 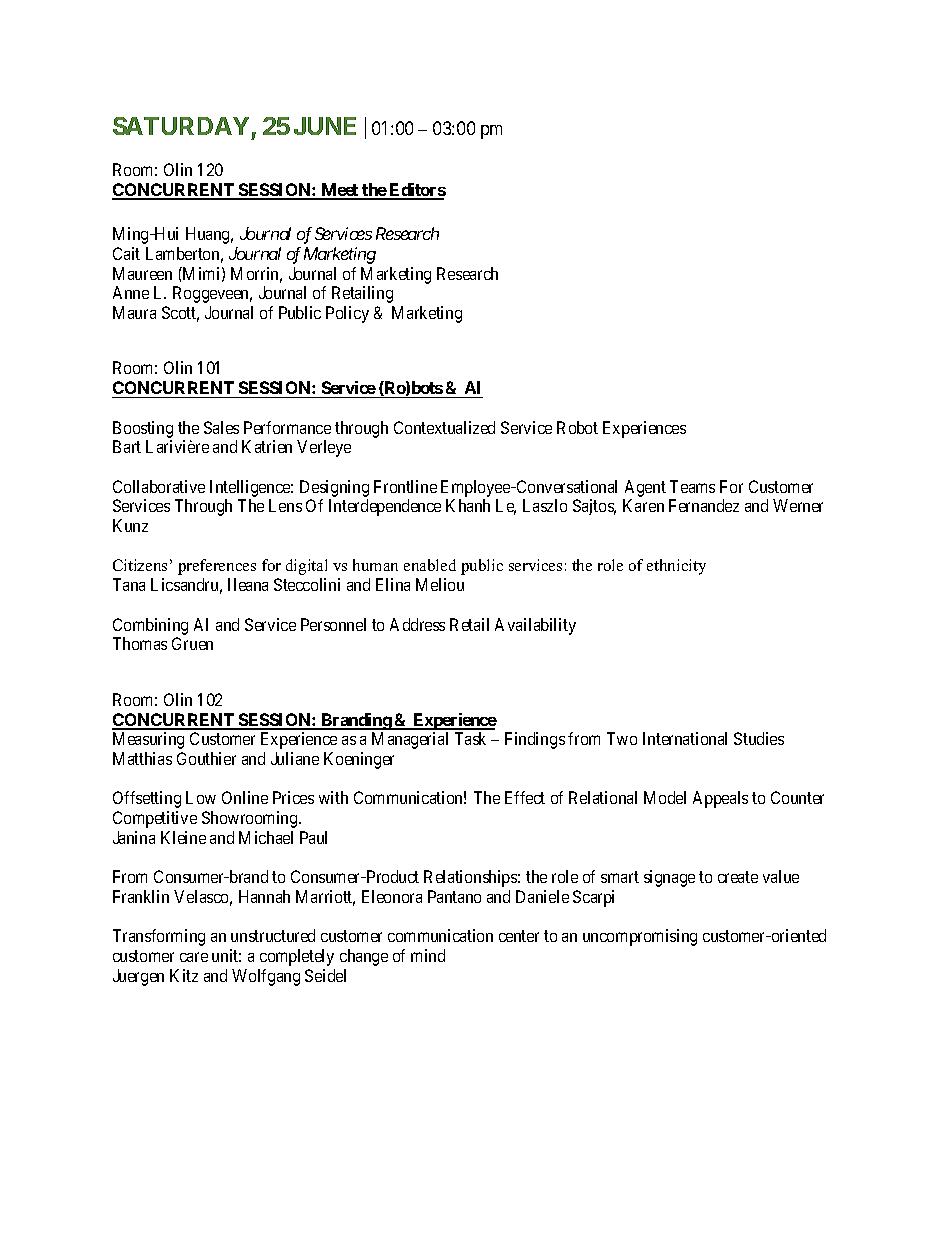 I want to click on Task, so click(x=470, y=738).
